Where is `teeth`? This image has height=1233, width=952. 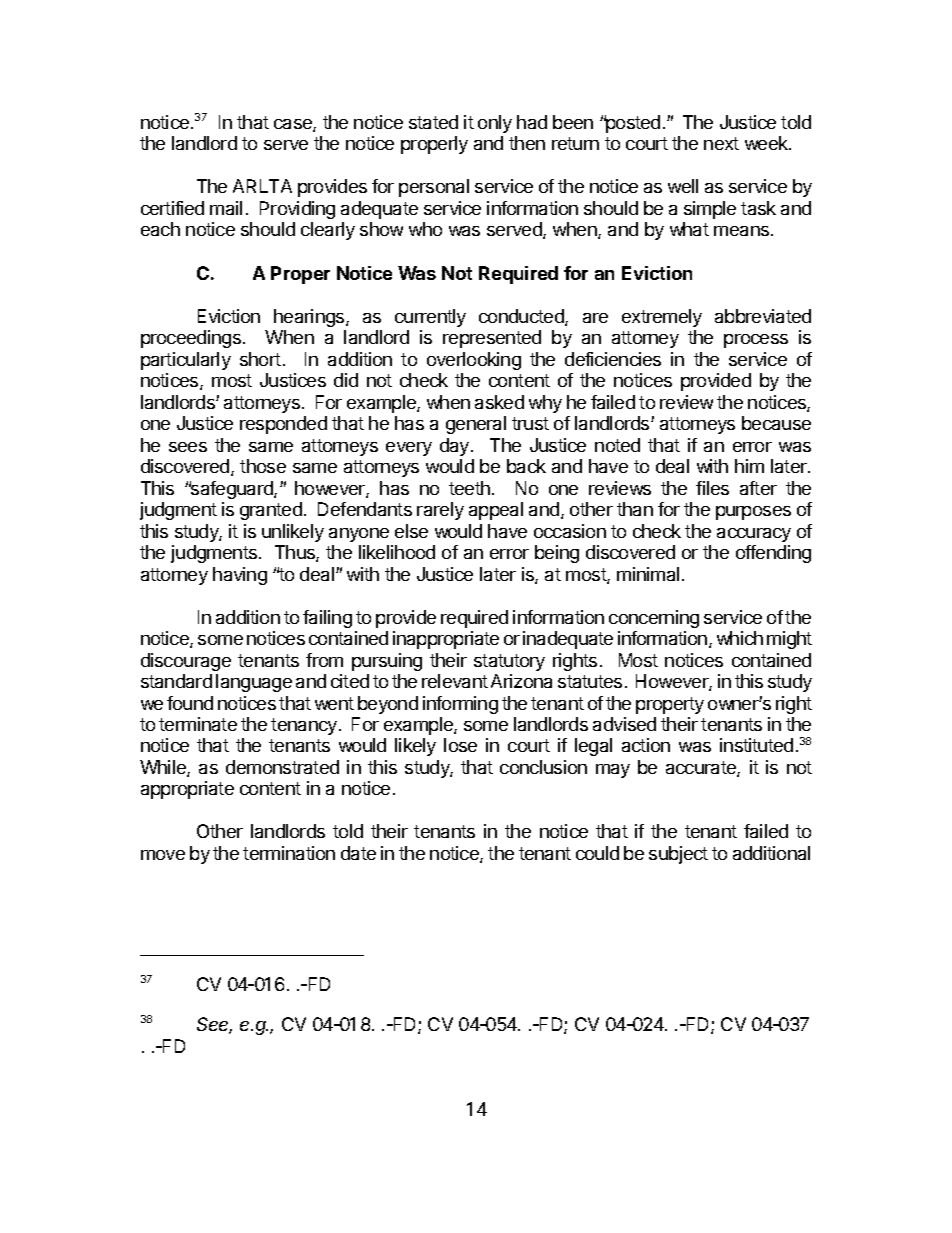
teeth is located at coordinates (469, 488).
